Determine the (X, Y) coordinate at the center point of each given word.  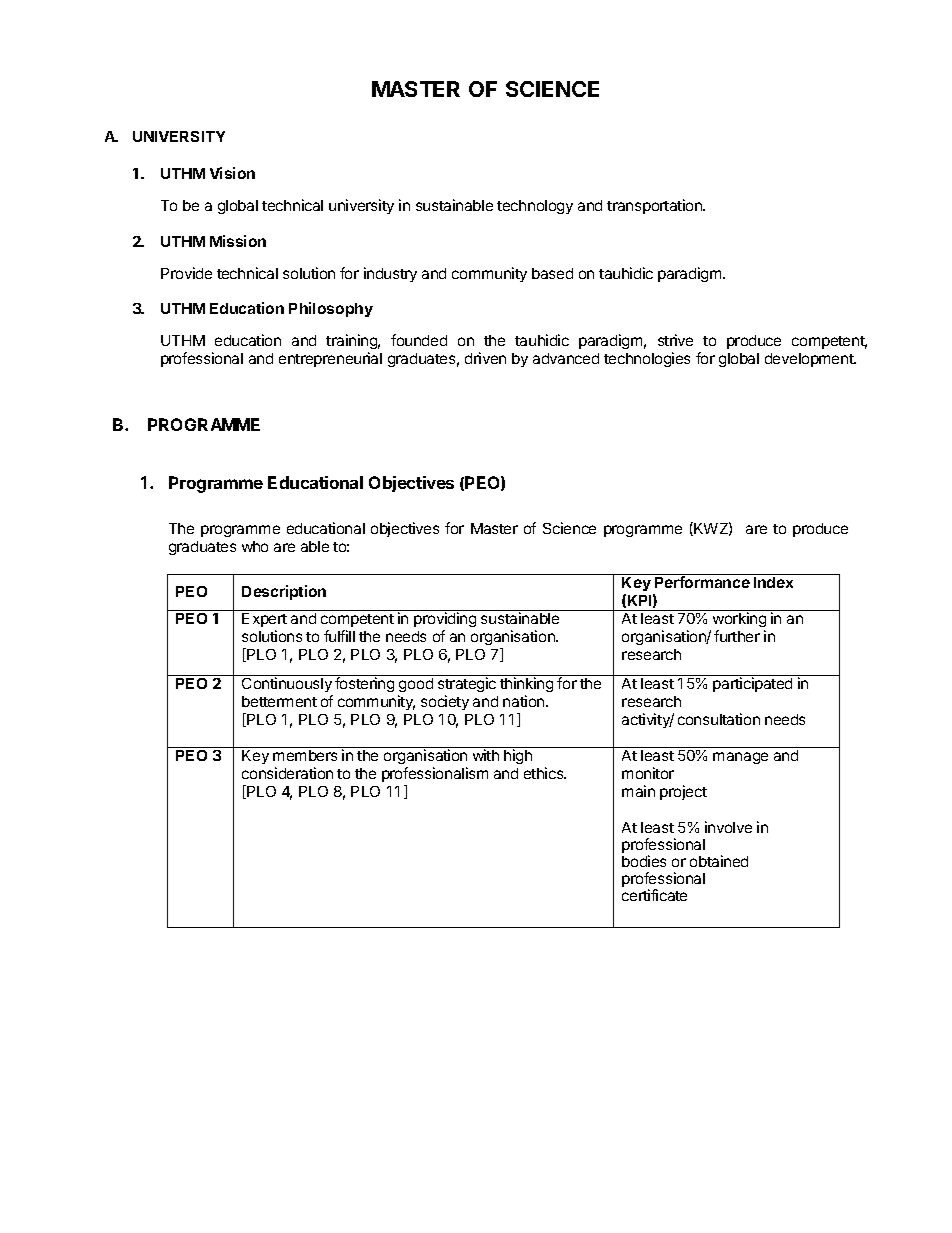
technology (535, 207)
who (255, 546)
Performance (702, 582)
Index (773, 582)
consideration (287, 773)
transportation (655, 206)
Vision (232, 173)
